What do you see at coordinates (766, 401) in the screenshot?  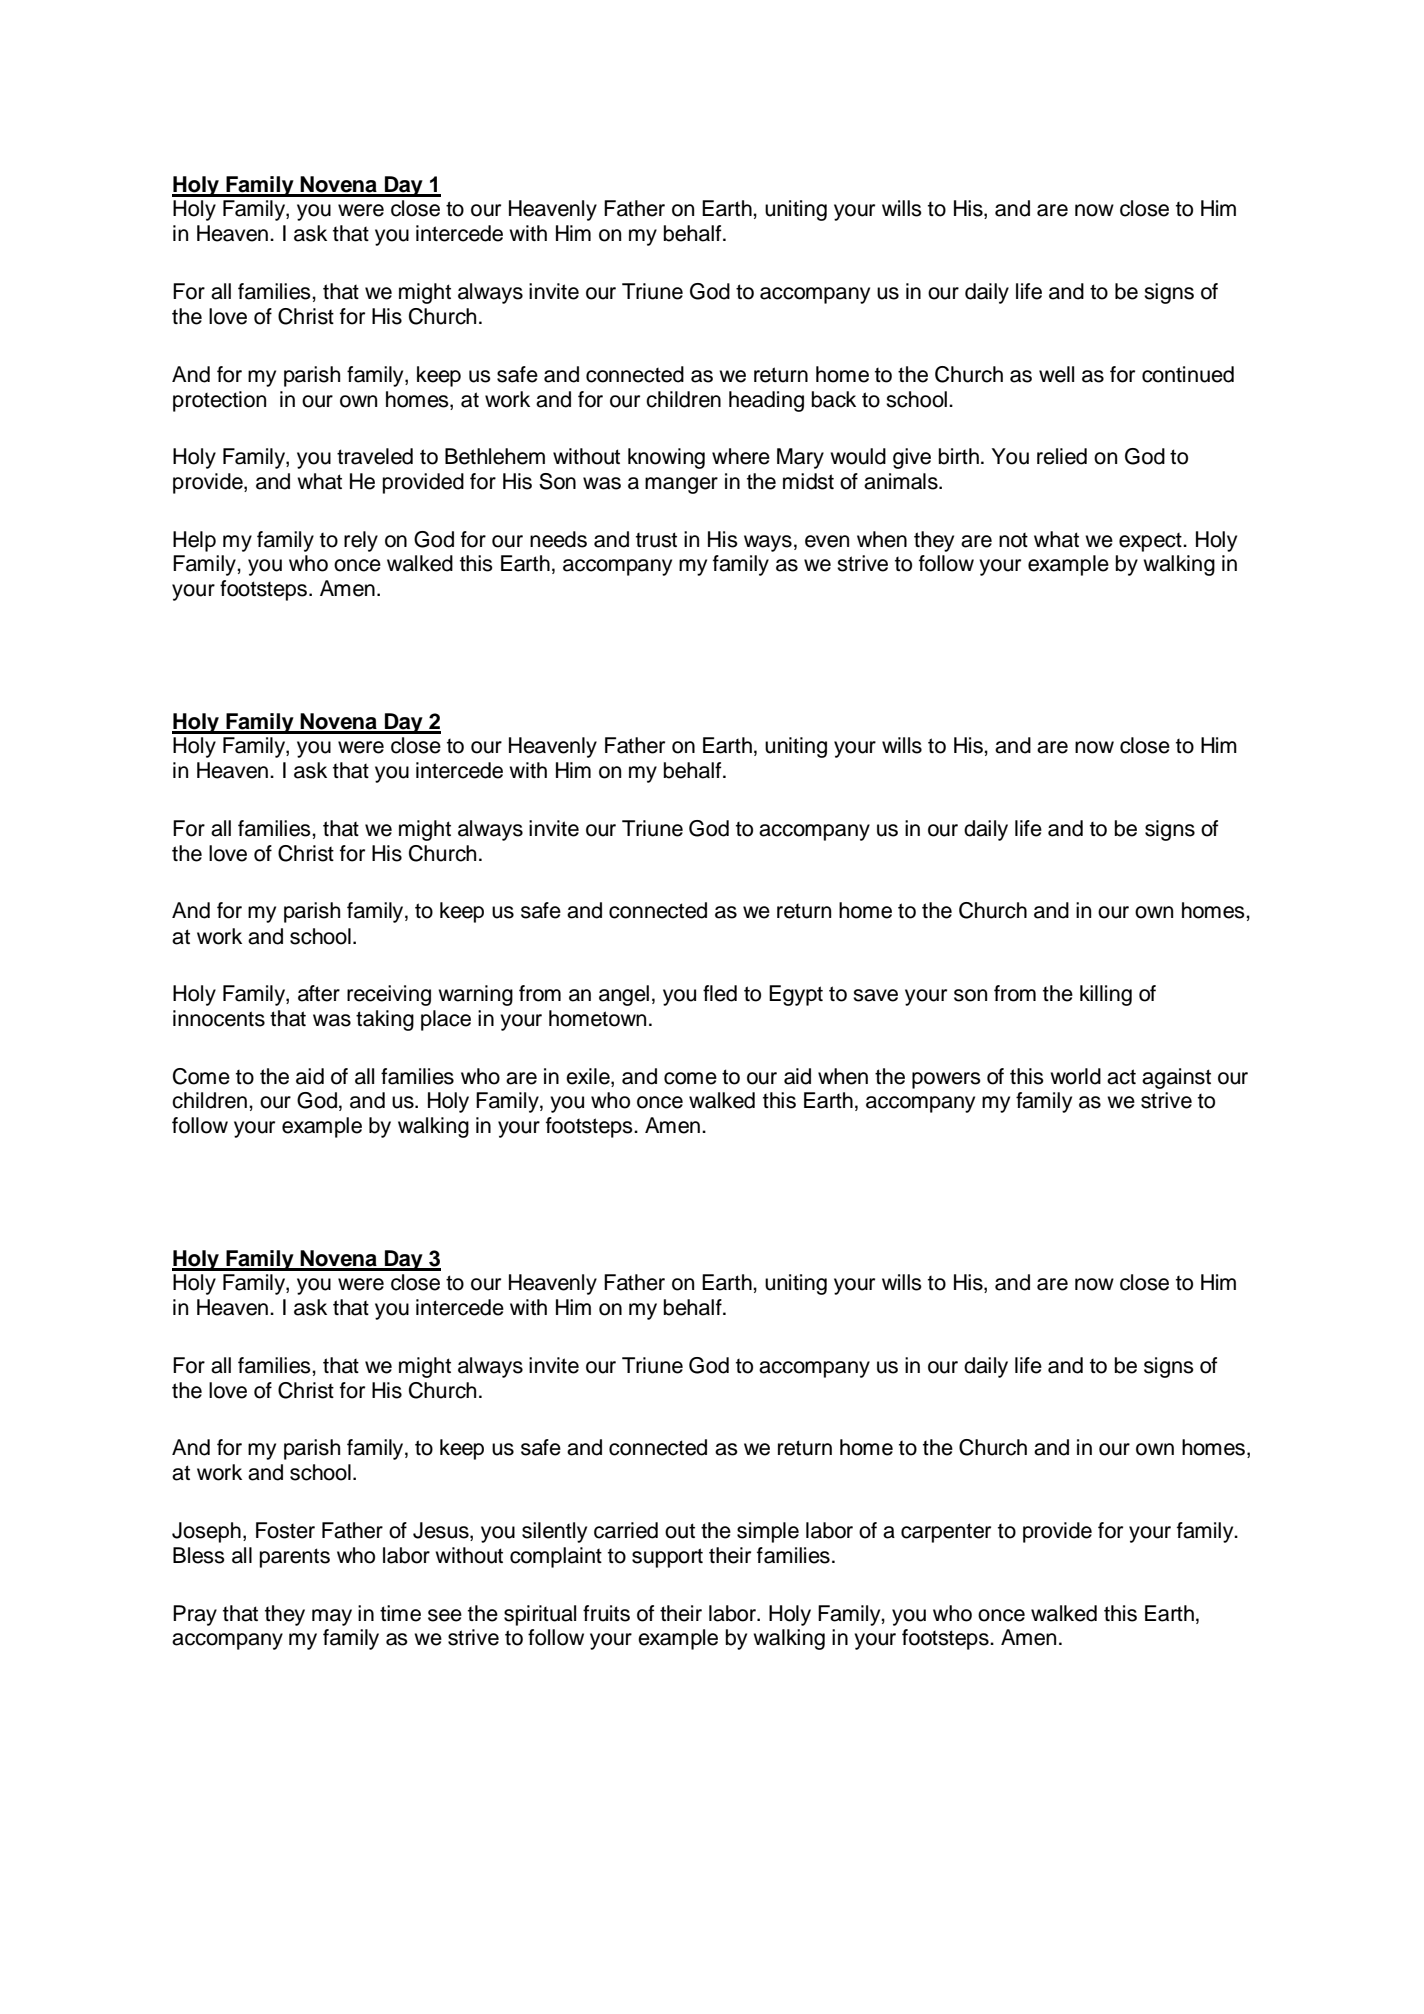 I see `heading` at bounding box center [766, 401].
